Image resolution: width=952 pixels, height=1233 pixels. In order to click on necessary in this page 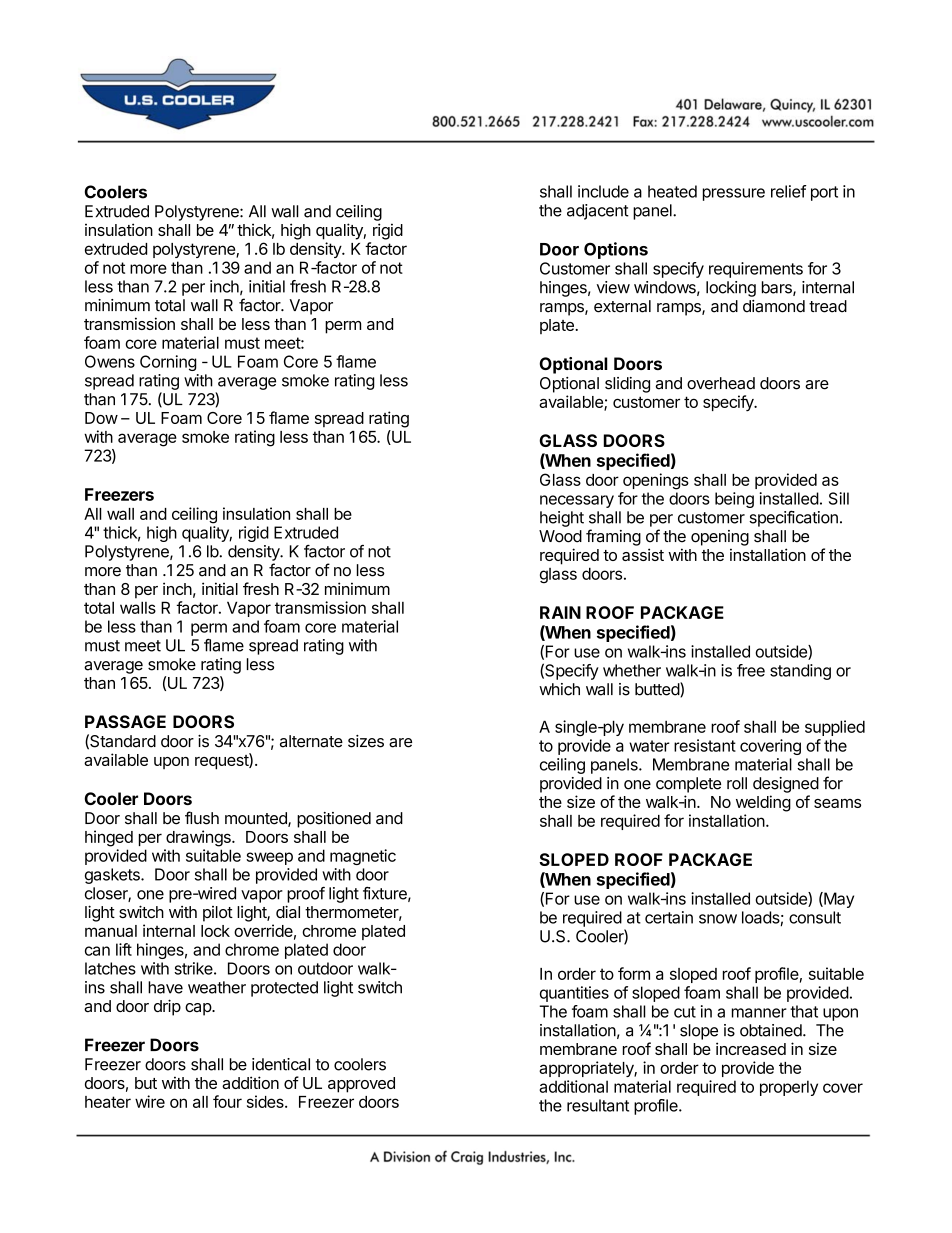, I will do `click(577, 501)`.
